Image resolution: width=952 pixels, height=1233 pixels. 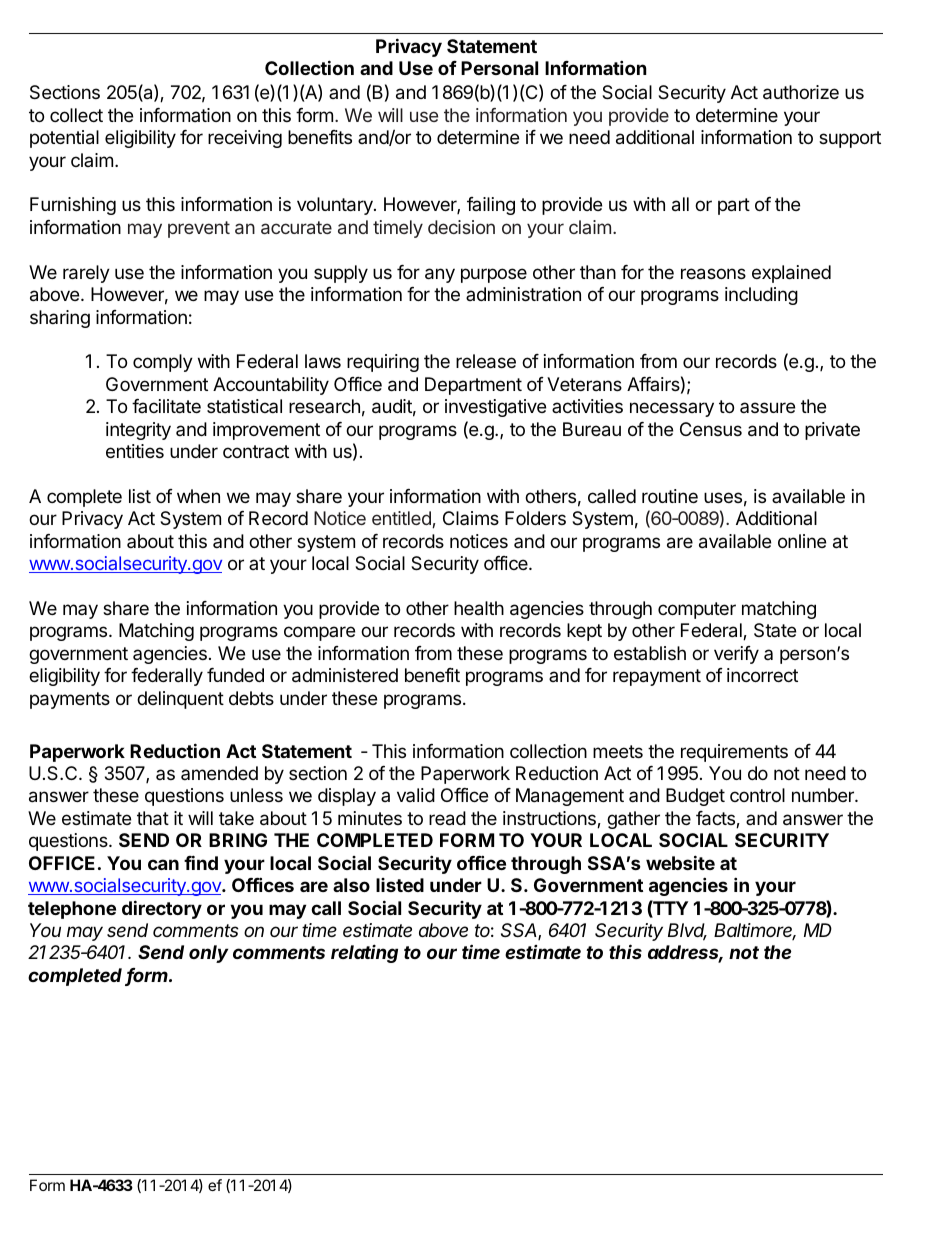 I want to click on verify, so click(x=736, y=655).
